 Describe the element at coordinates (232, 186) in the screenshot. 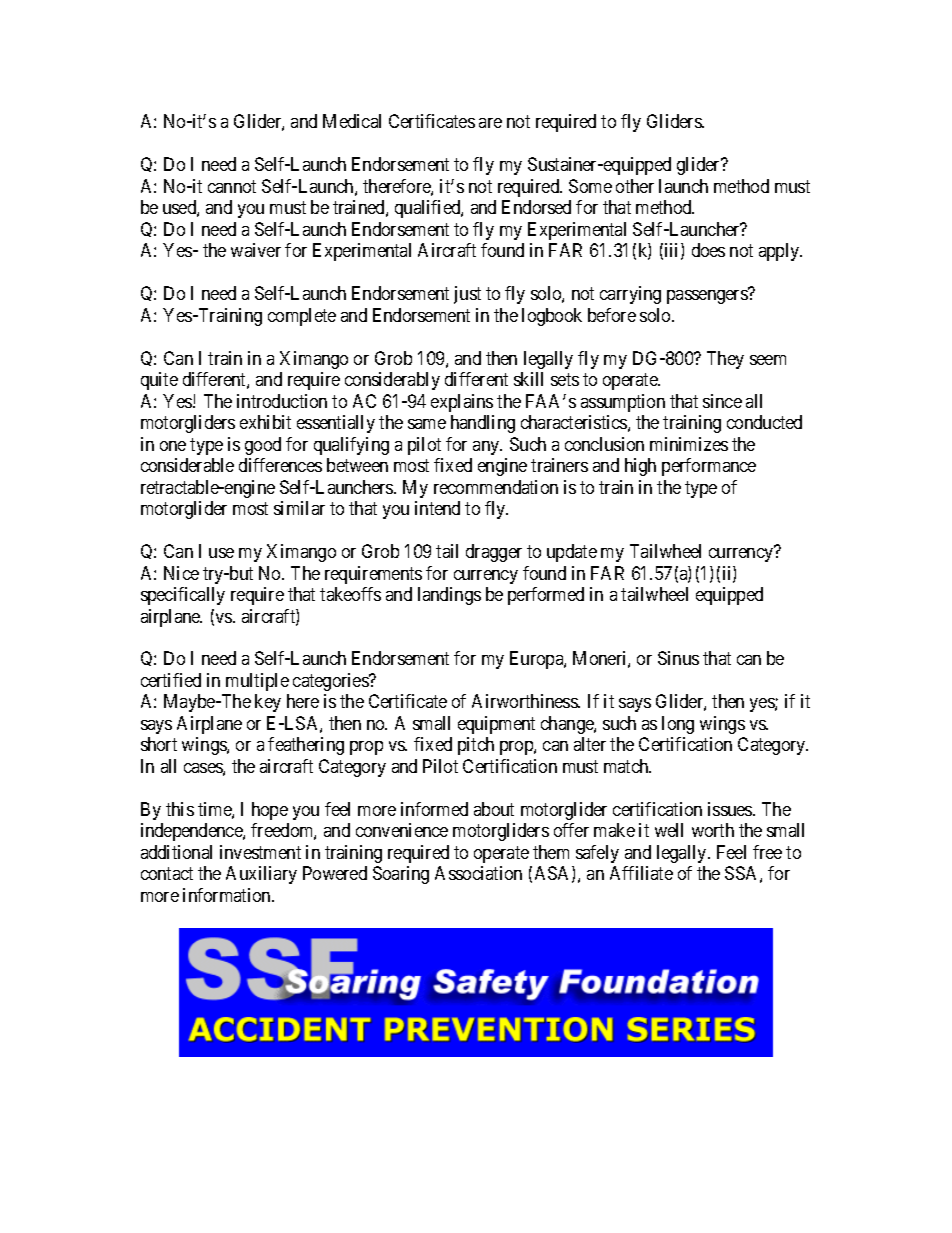

I see `cannot` at that location.
